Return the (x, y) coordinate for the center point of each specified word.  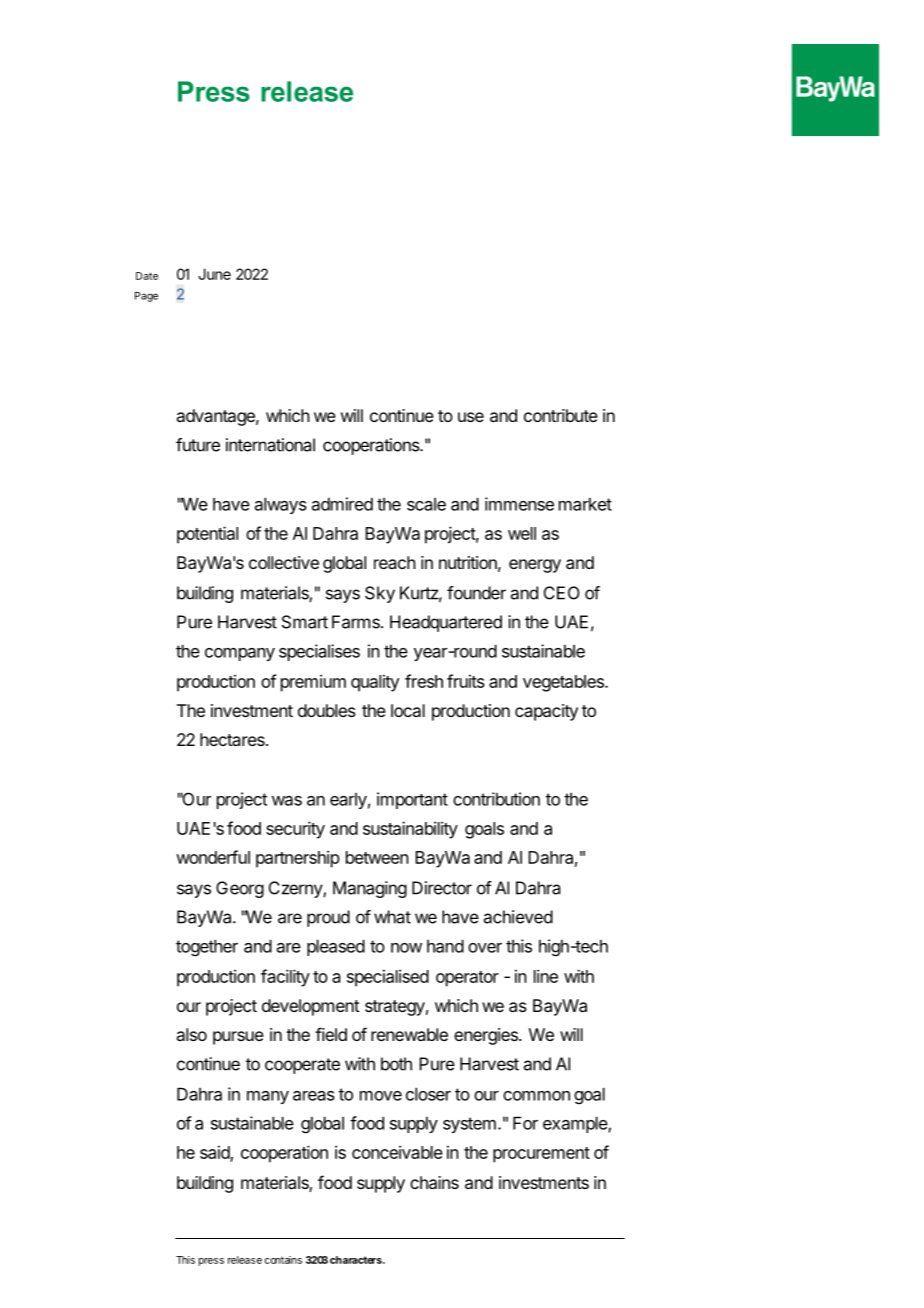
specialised (388, 978)
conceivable (397, 1152)
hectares (233, 739)
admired (342, 504)
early (348, 801)
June (214, 274)
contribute (561, 415)
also (192, 1034)
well (522, 533)
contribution (496, 799)
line (546, 976)
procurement (541, 1155)
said (215, 1153)
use (471, 417)
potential (207, 535)
